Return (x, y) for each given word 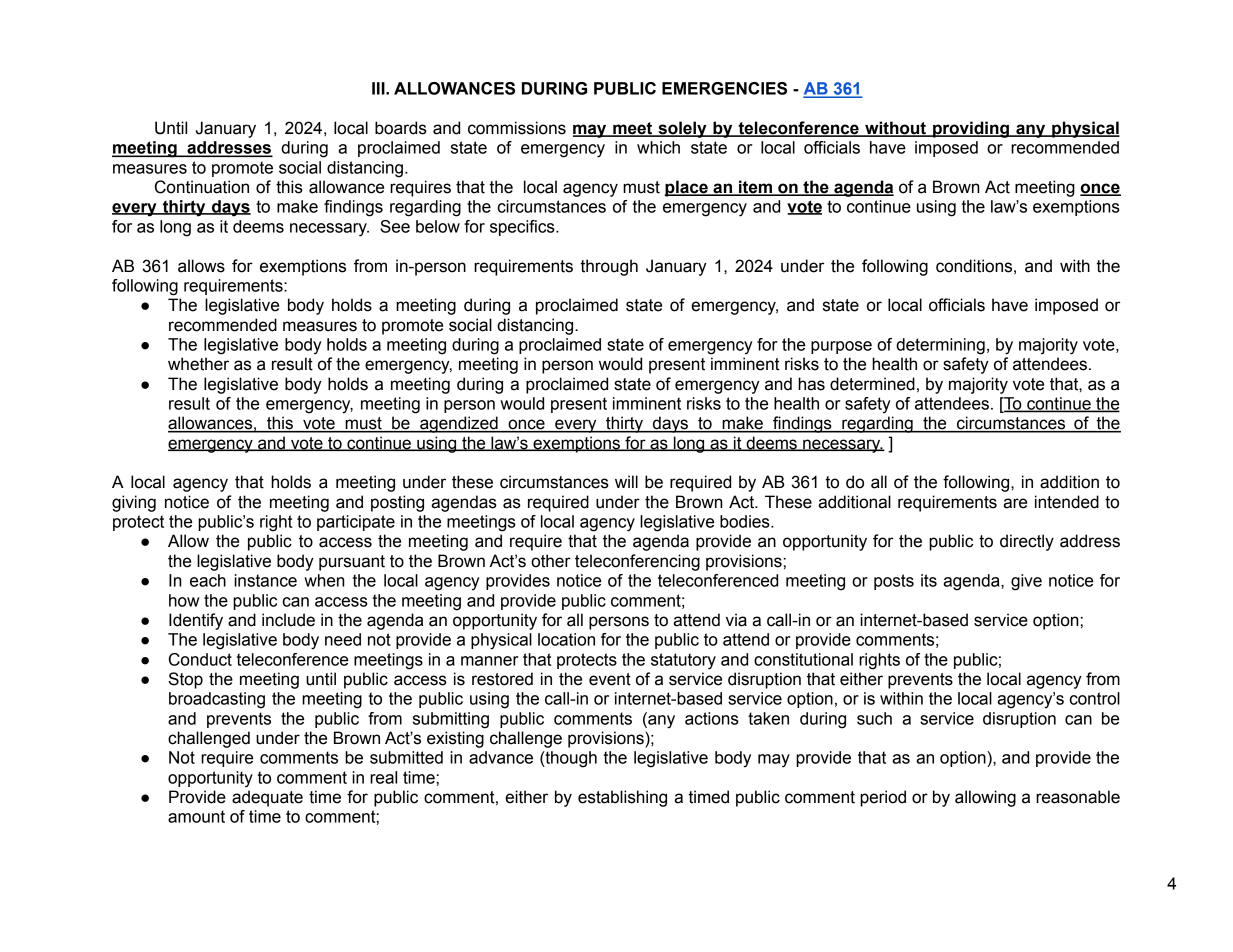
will (626, 481)
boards (401, 128)
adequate (267, 798)
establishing (622, 798)
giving (134, 503)
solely (682, 129)
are (1015, 503)
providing (971, 129)
